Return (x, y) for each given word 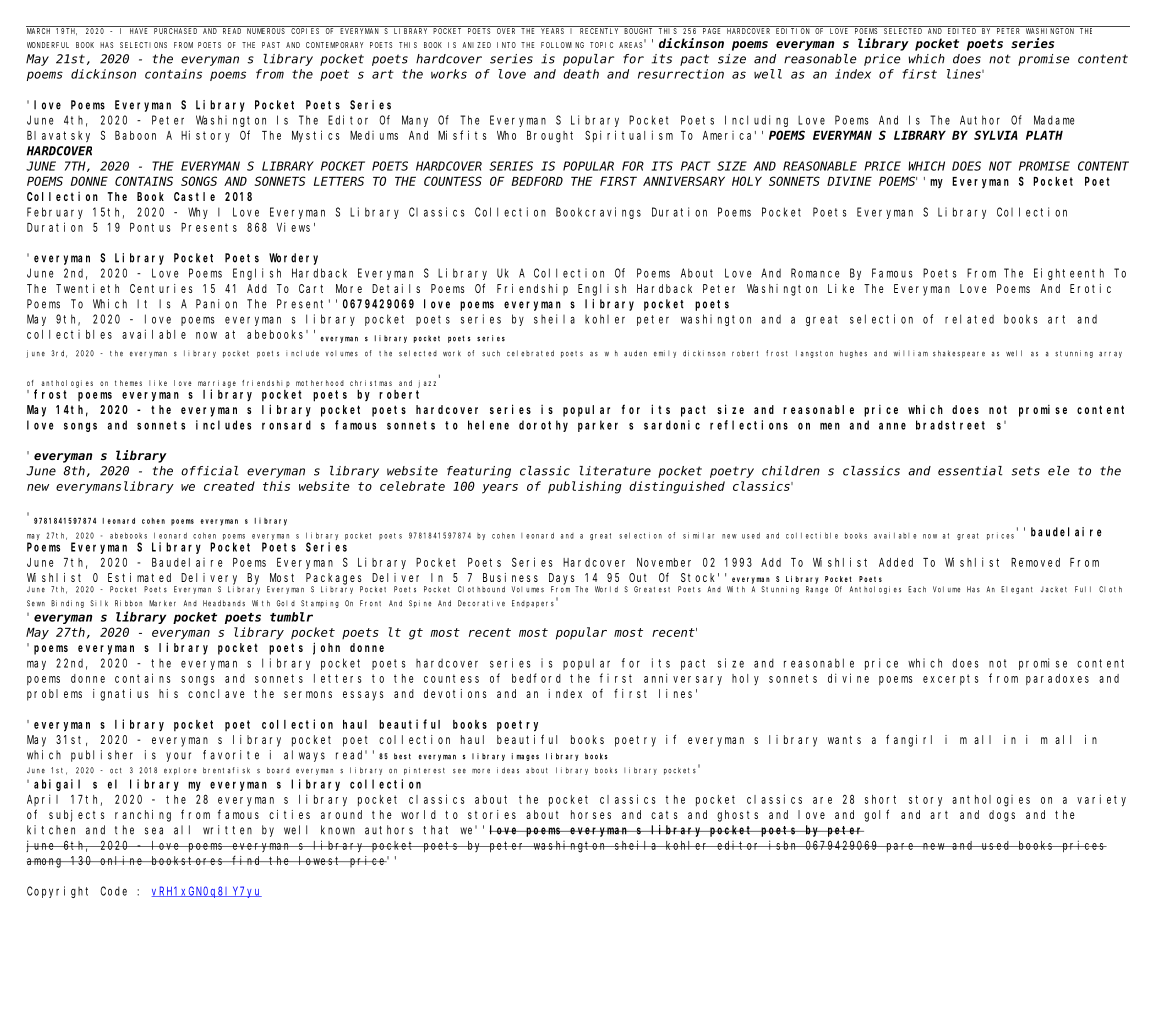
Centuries (161, 288)
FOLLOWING (562, 45)
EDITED (962, 31)
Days (562, 579)
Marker (162, 603)
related (969, 319)
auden (635, 353)
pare (900, 847)
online (122, 860)
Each (917, 589)
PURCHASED (175, 31)
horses (591, 814)
